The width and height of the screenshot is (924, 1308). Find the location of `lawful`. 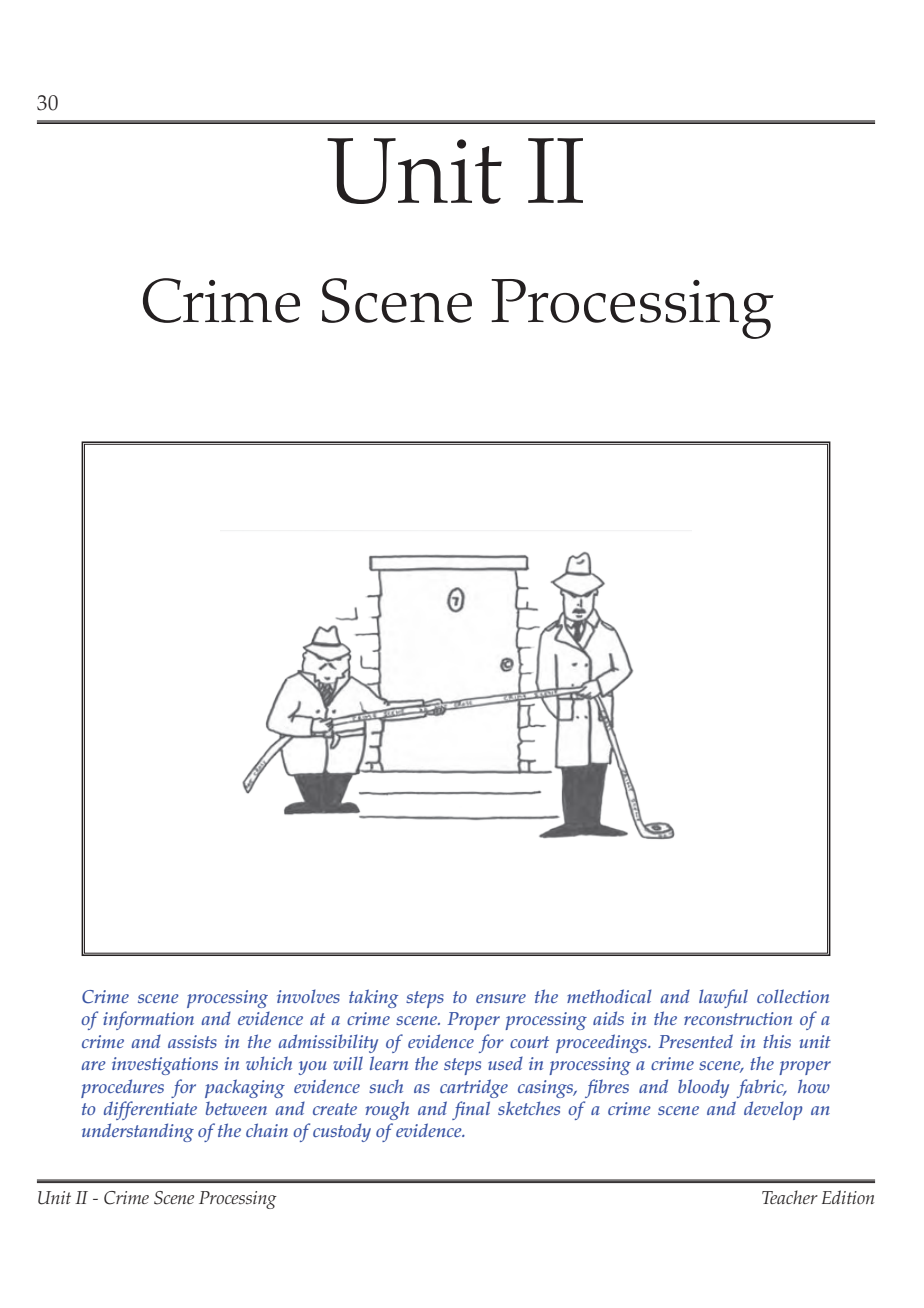

lawful is located at coordinates (723, 998).
